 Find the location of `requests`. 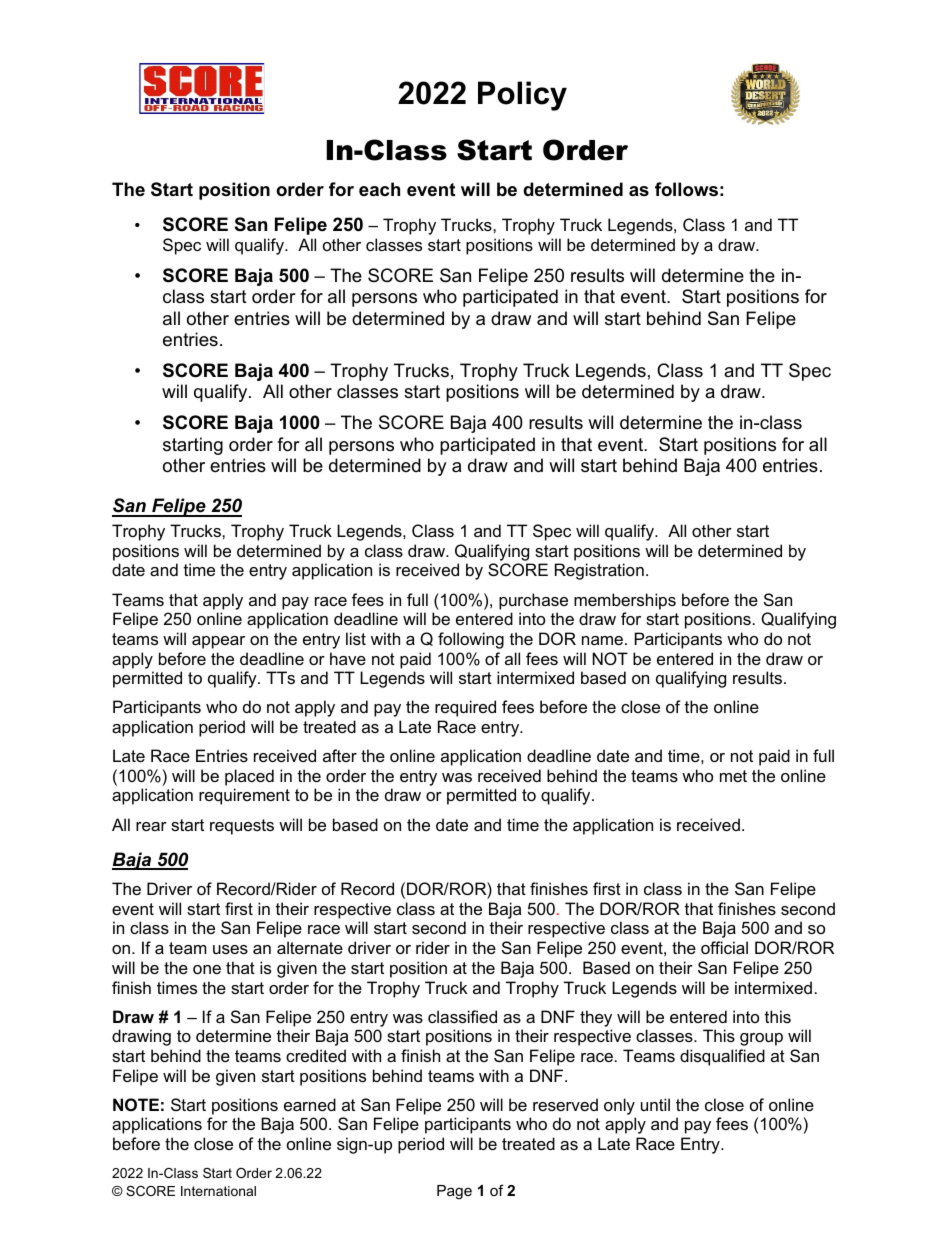

requests is located at coordinates (242, 827).
